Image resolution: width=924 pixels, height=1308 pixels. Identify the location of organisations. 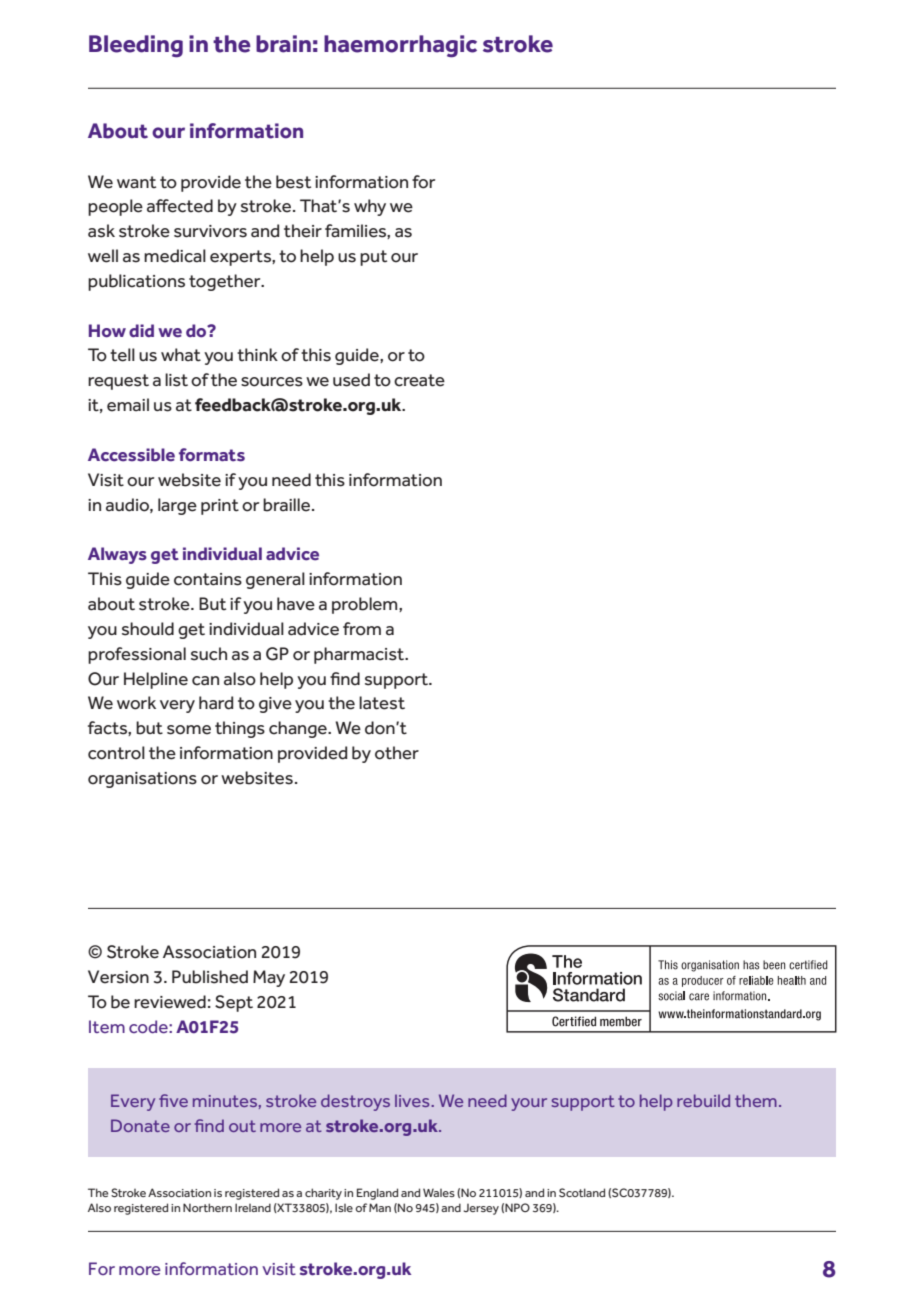
(142, 780).
